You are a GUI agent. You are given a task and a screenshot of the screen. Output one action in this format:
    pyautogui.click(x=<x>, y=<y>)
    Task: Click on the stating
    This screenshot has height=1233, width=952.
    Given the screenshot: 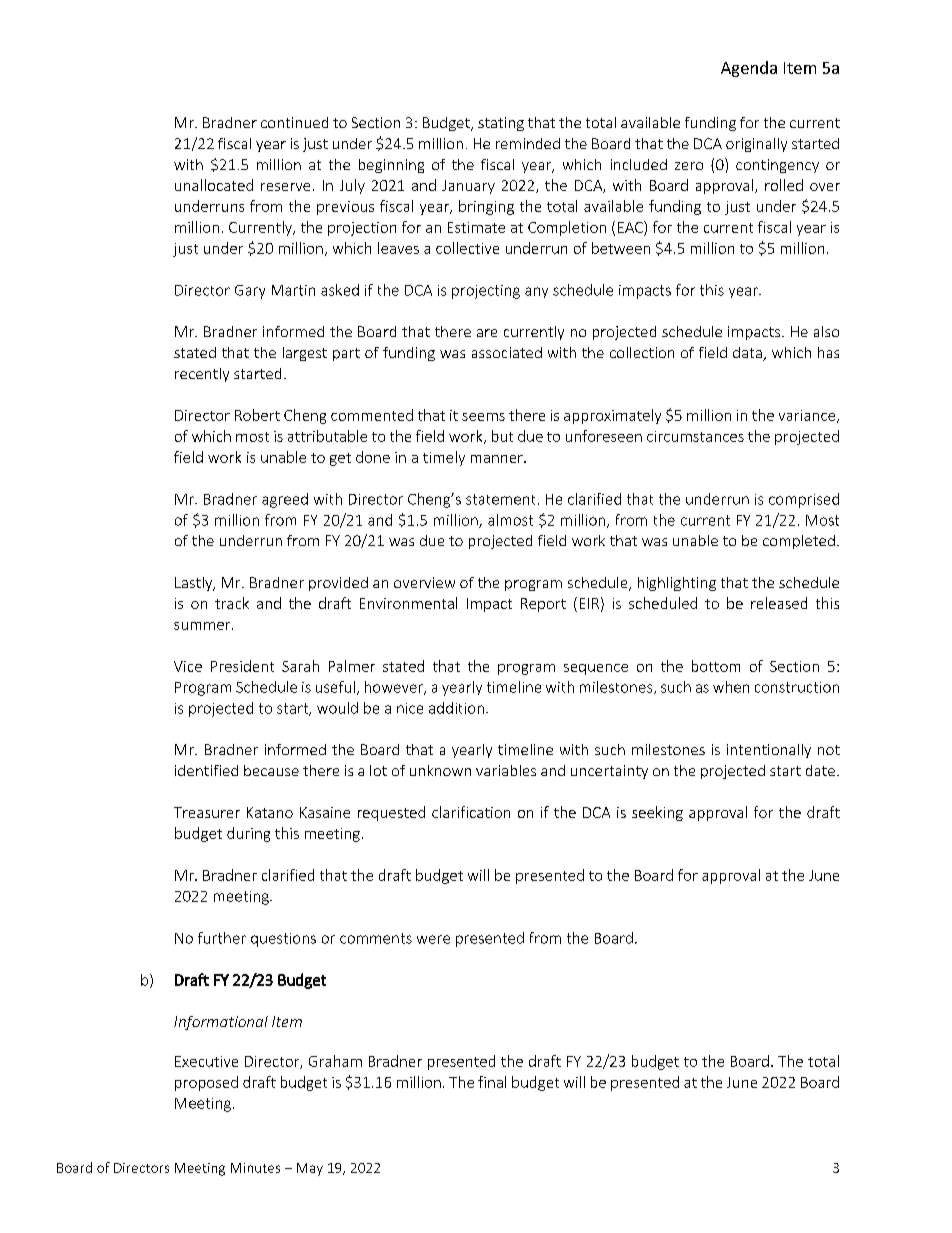 What is the action you would take?
    pyautogui.click(x=501, y=124)
